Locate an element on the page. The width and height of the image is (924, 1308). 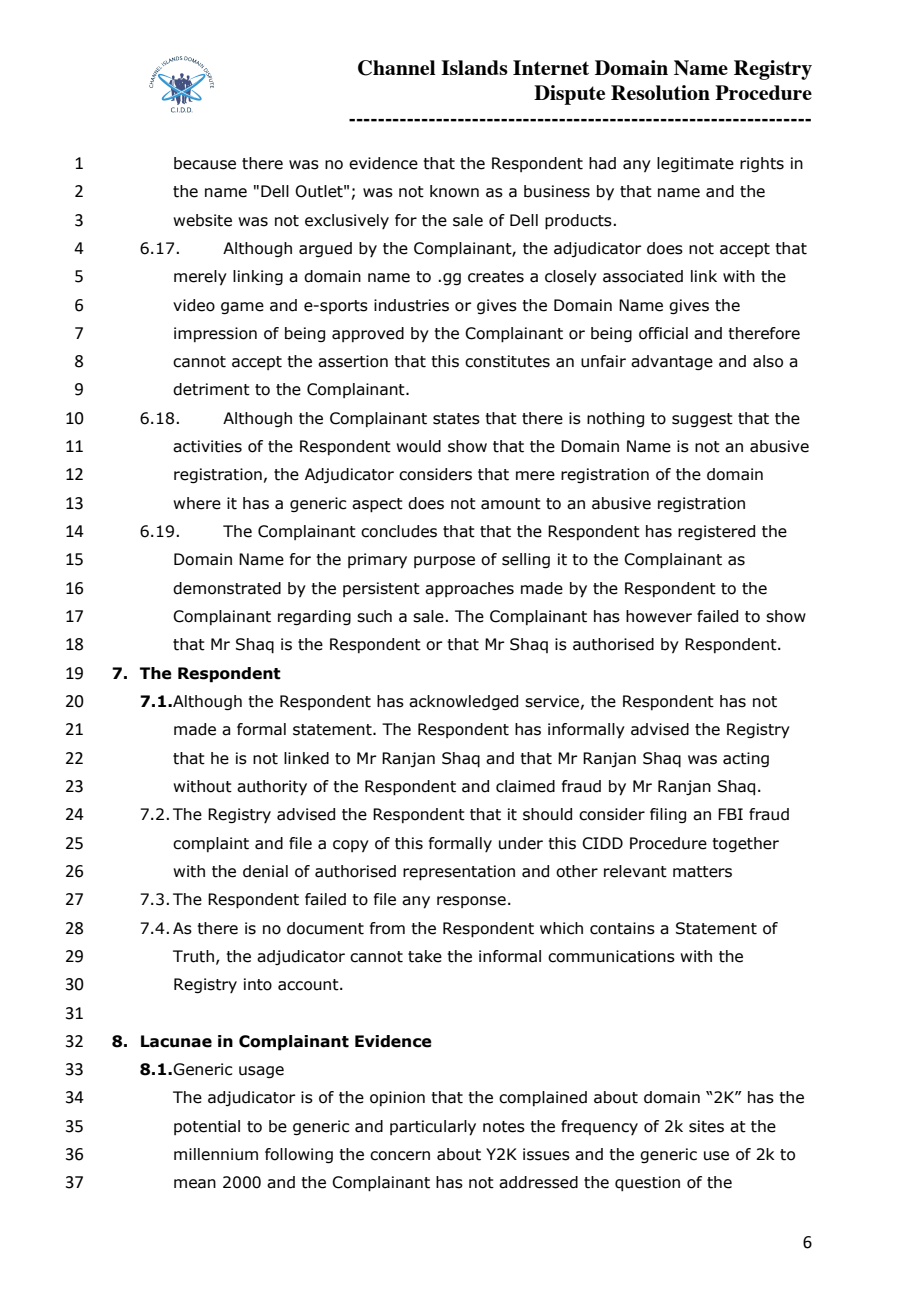
Islands is located at coordinates (474, 67).
